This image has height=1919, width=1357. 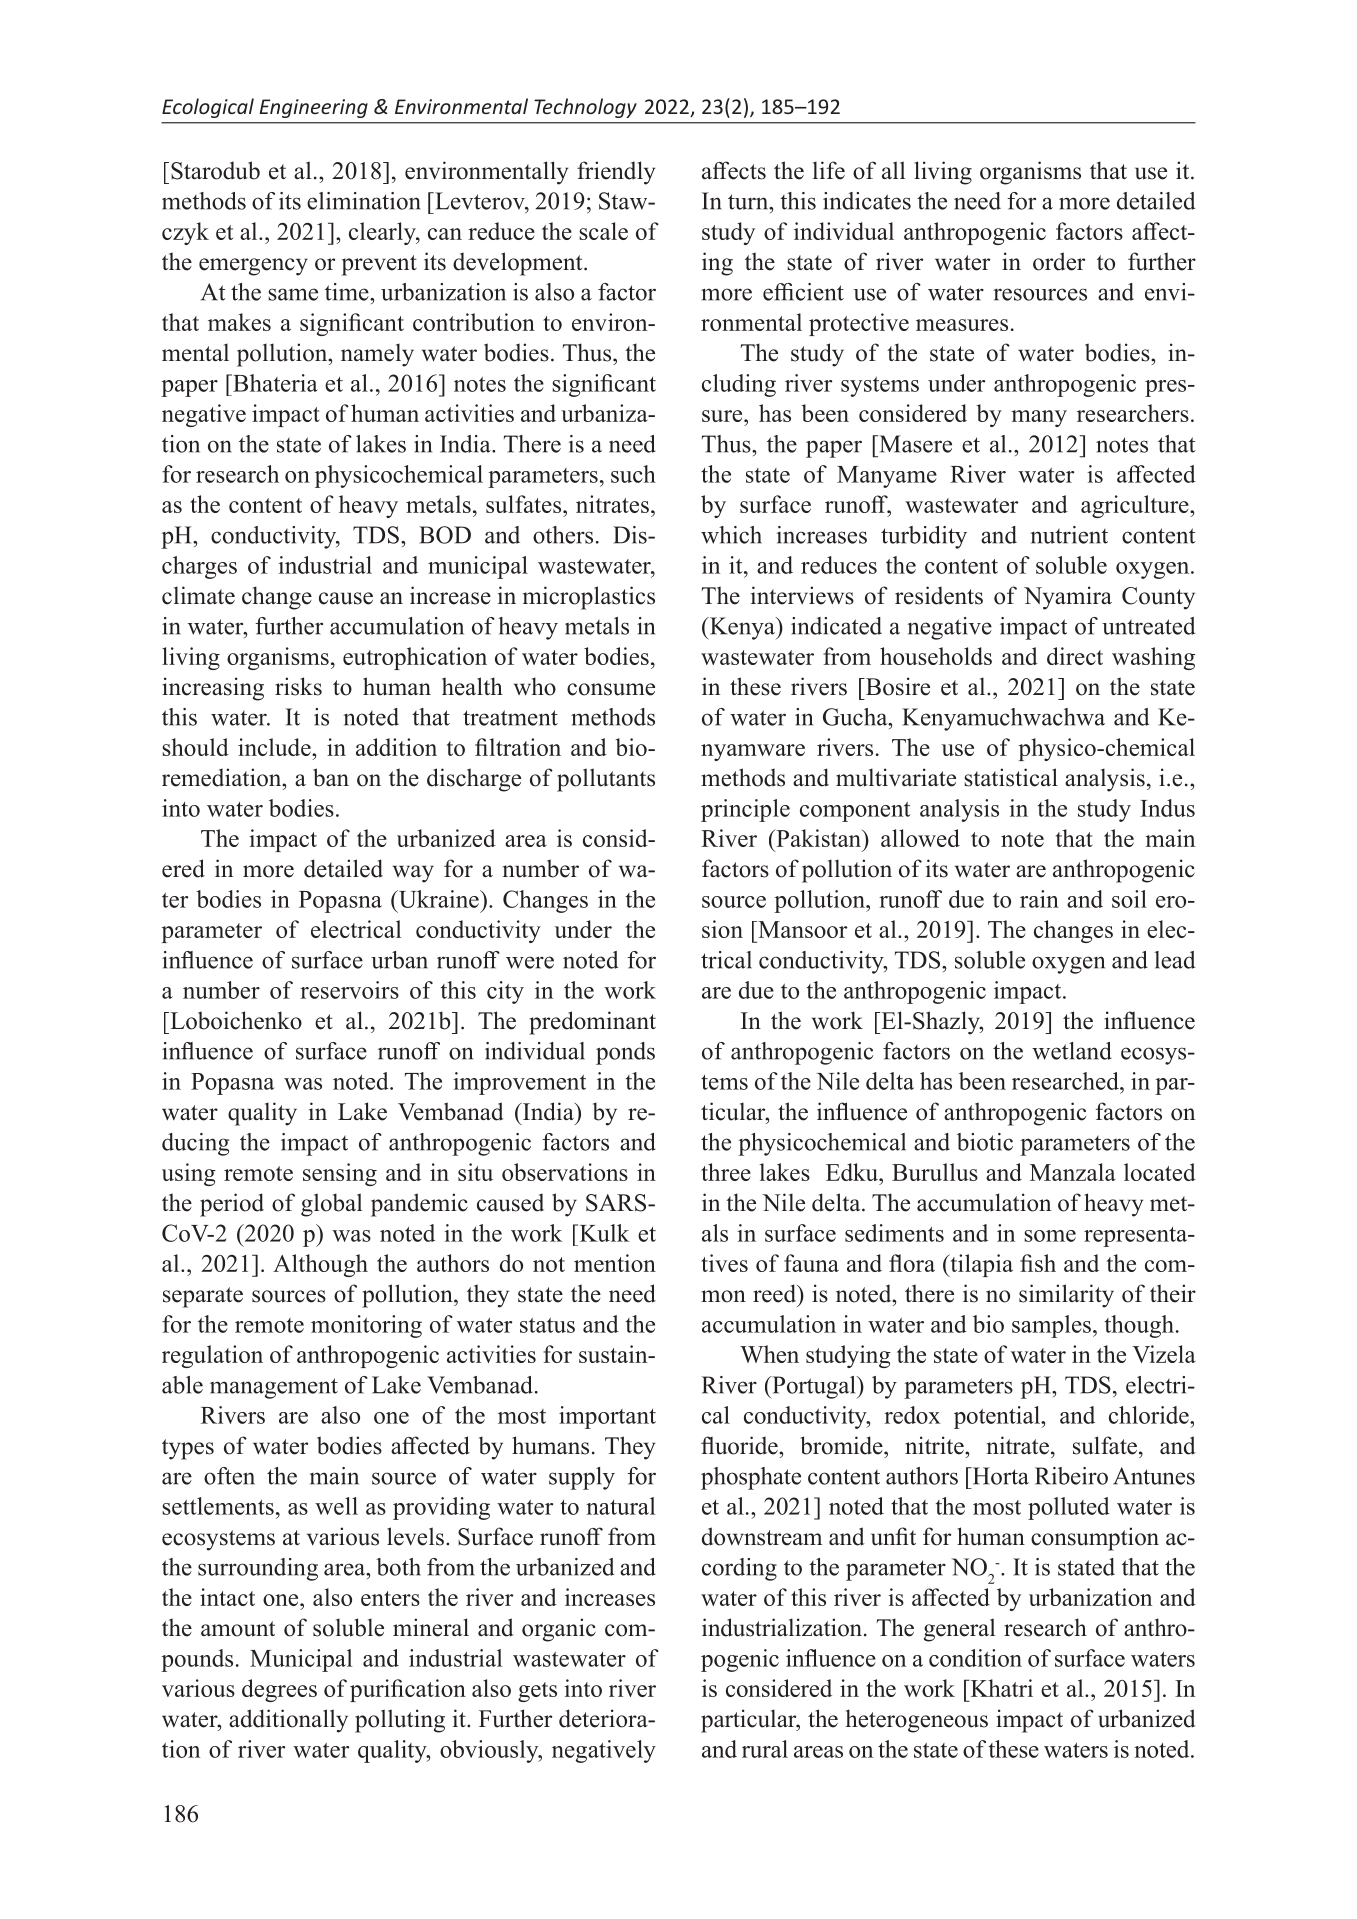 What do you see at coordinates (592, 1023) in the image?
I see `predominant` at bounding box center [592, 1023].
